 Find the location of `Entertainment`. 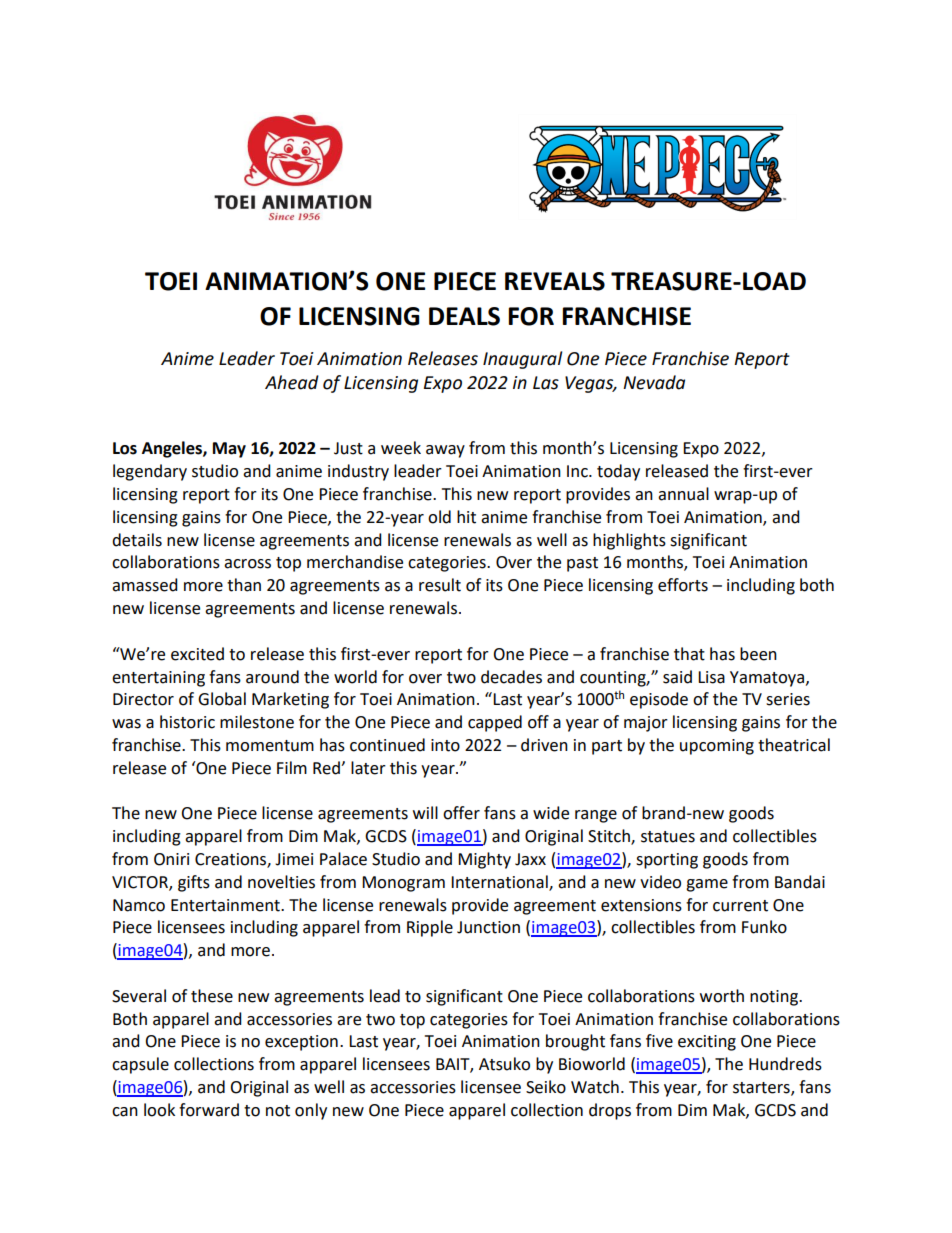

Entertainment is located at coordinates (226, 905).
